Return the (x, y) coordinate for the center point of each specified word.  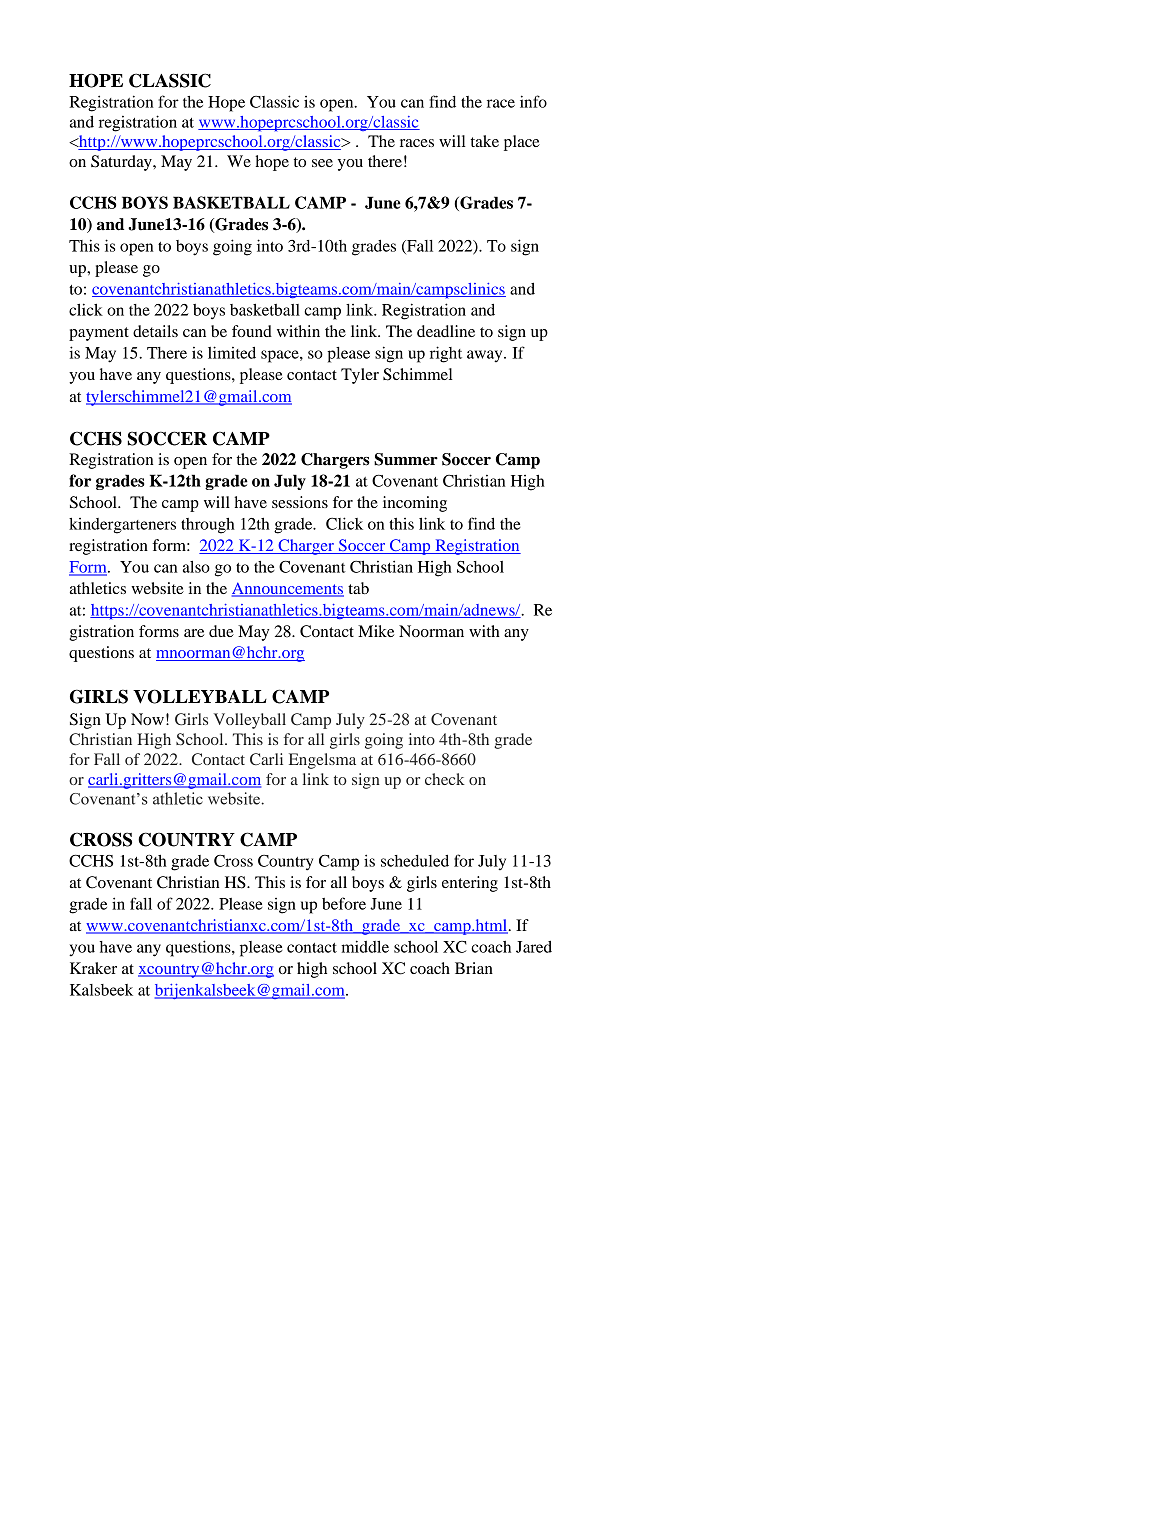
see (322, 163)
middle (365, 946)
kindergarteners (122, 526)
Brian (474, 968)
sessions (300, 502)
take (485, 141)
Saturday (122, 163)
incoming (415, 504)
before (344, 903)
